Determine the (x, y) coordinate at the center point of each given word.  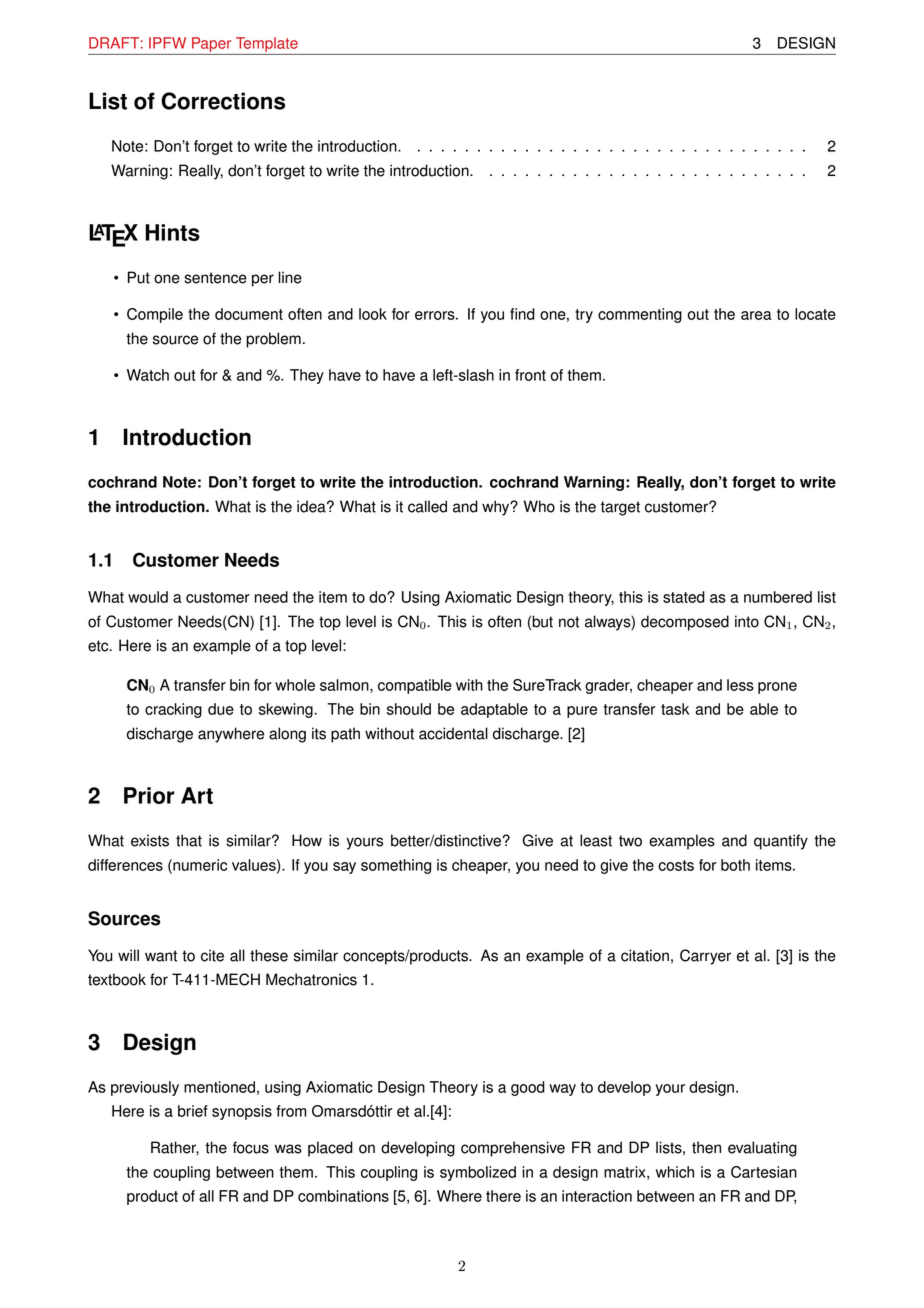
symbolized (478, 1173)
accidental (453, 733)
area (756, 315)
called (427, 506)
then (706, 1147)
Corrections (223, 101)
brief (193, 1111)
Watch (148, 375)
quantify (781, 842)
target (620, 508)
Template (267, 44)
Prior (149, 795)
